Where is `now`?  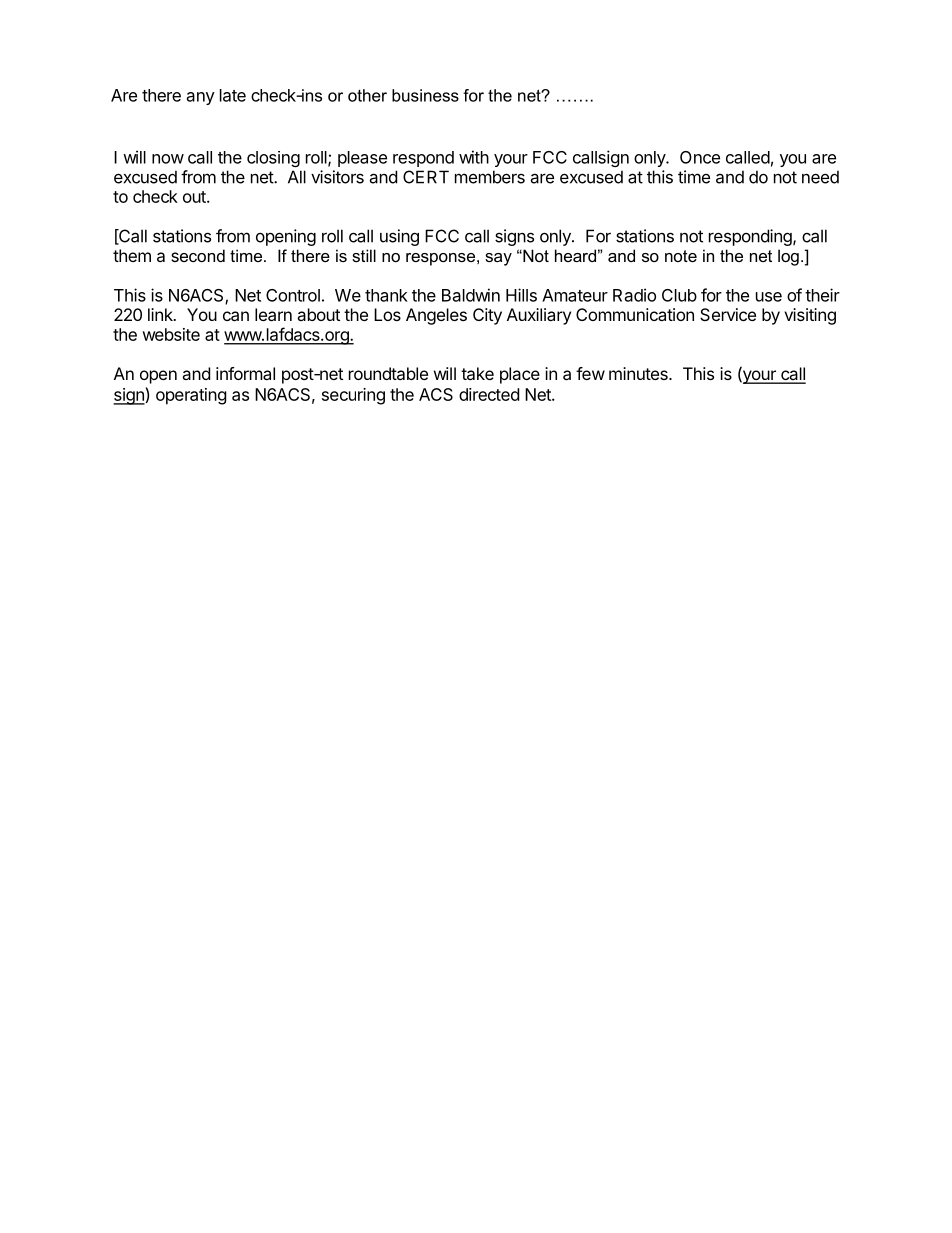
now is located at coordinates (168, 159).
